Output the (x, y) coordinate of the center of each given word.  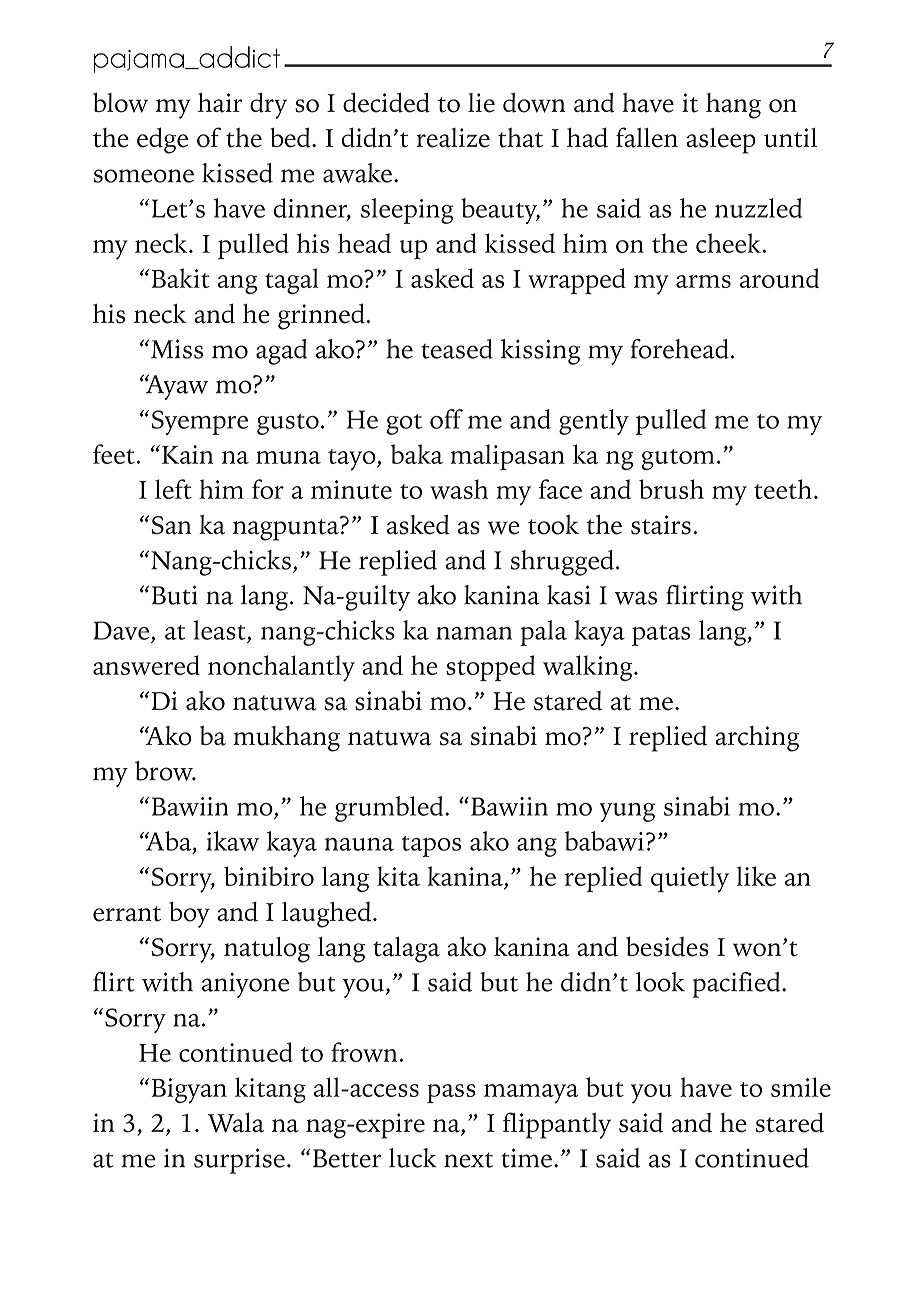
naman (474, 633)
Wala (236, 1123)
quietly (690, 879)
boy (189, 915)
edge (162, 140)
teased (457, 349)
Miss (177, 349)
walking (589, 668)
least (220, 630)
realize (453, 138)
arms (703, 281)
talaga (406, 950)
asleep (721, 141)
